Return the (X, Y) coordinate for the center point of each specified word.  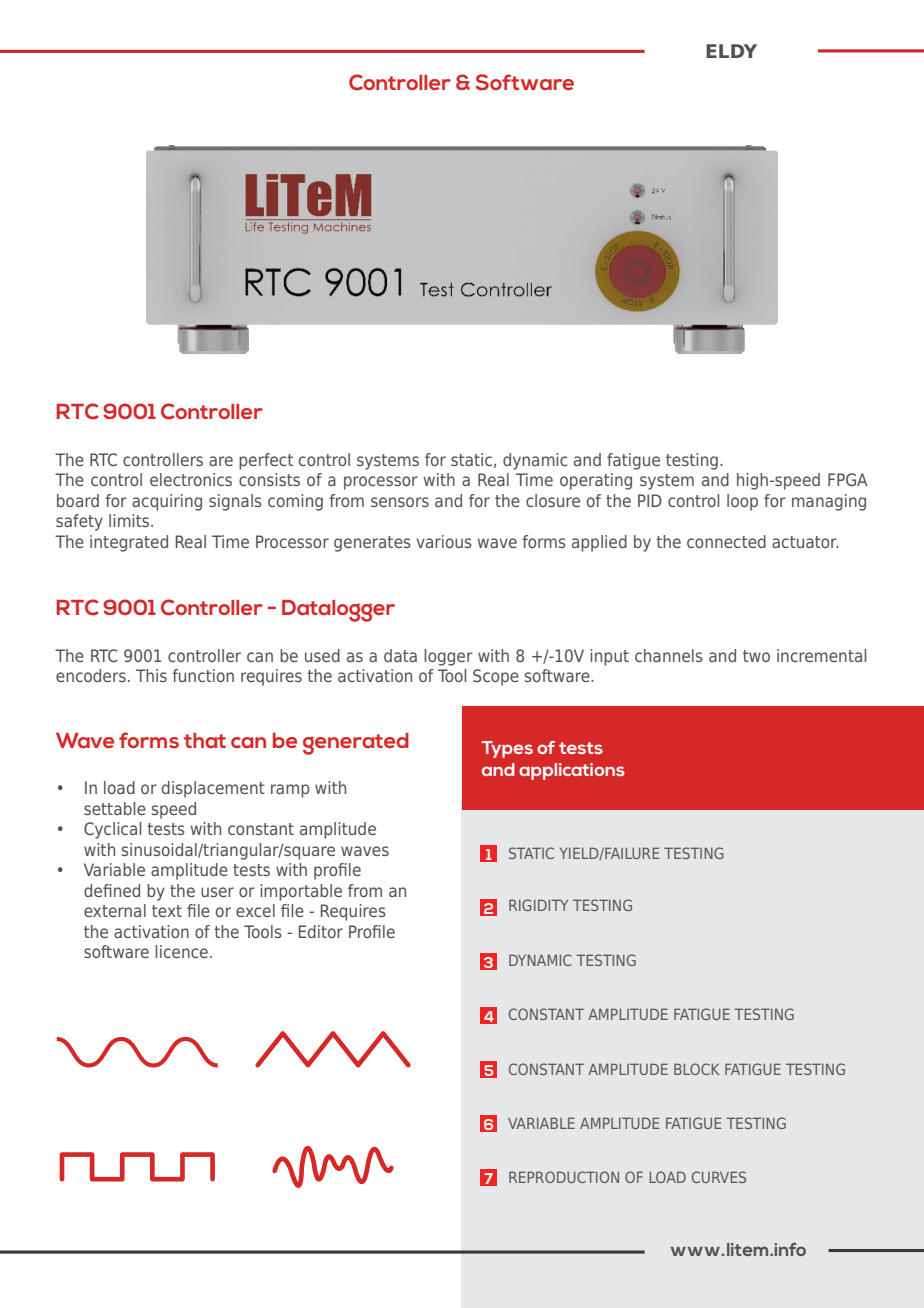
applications (572, 771)
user (217, 892)
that (205, 741)
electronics (191, 479)
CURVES (719, 1177)
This (151, 675)
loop (742, 502)
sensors (400, 502)
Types (507, 749)
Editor (321, 931)
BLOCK (697, 1069)
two (756, 656)
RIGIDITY (538, 905)
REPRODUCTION (564, 1177)
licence (181, 951)
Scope (496, 677)
